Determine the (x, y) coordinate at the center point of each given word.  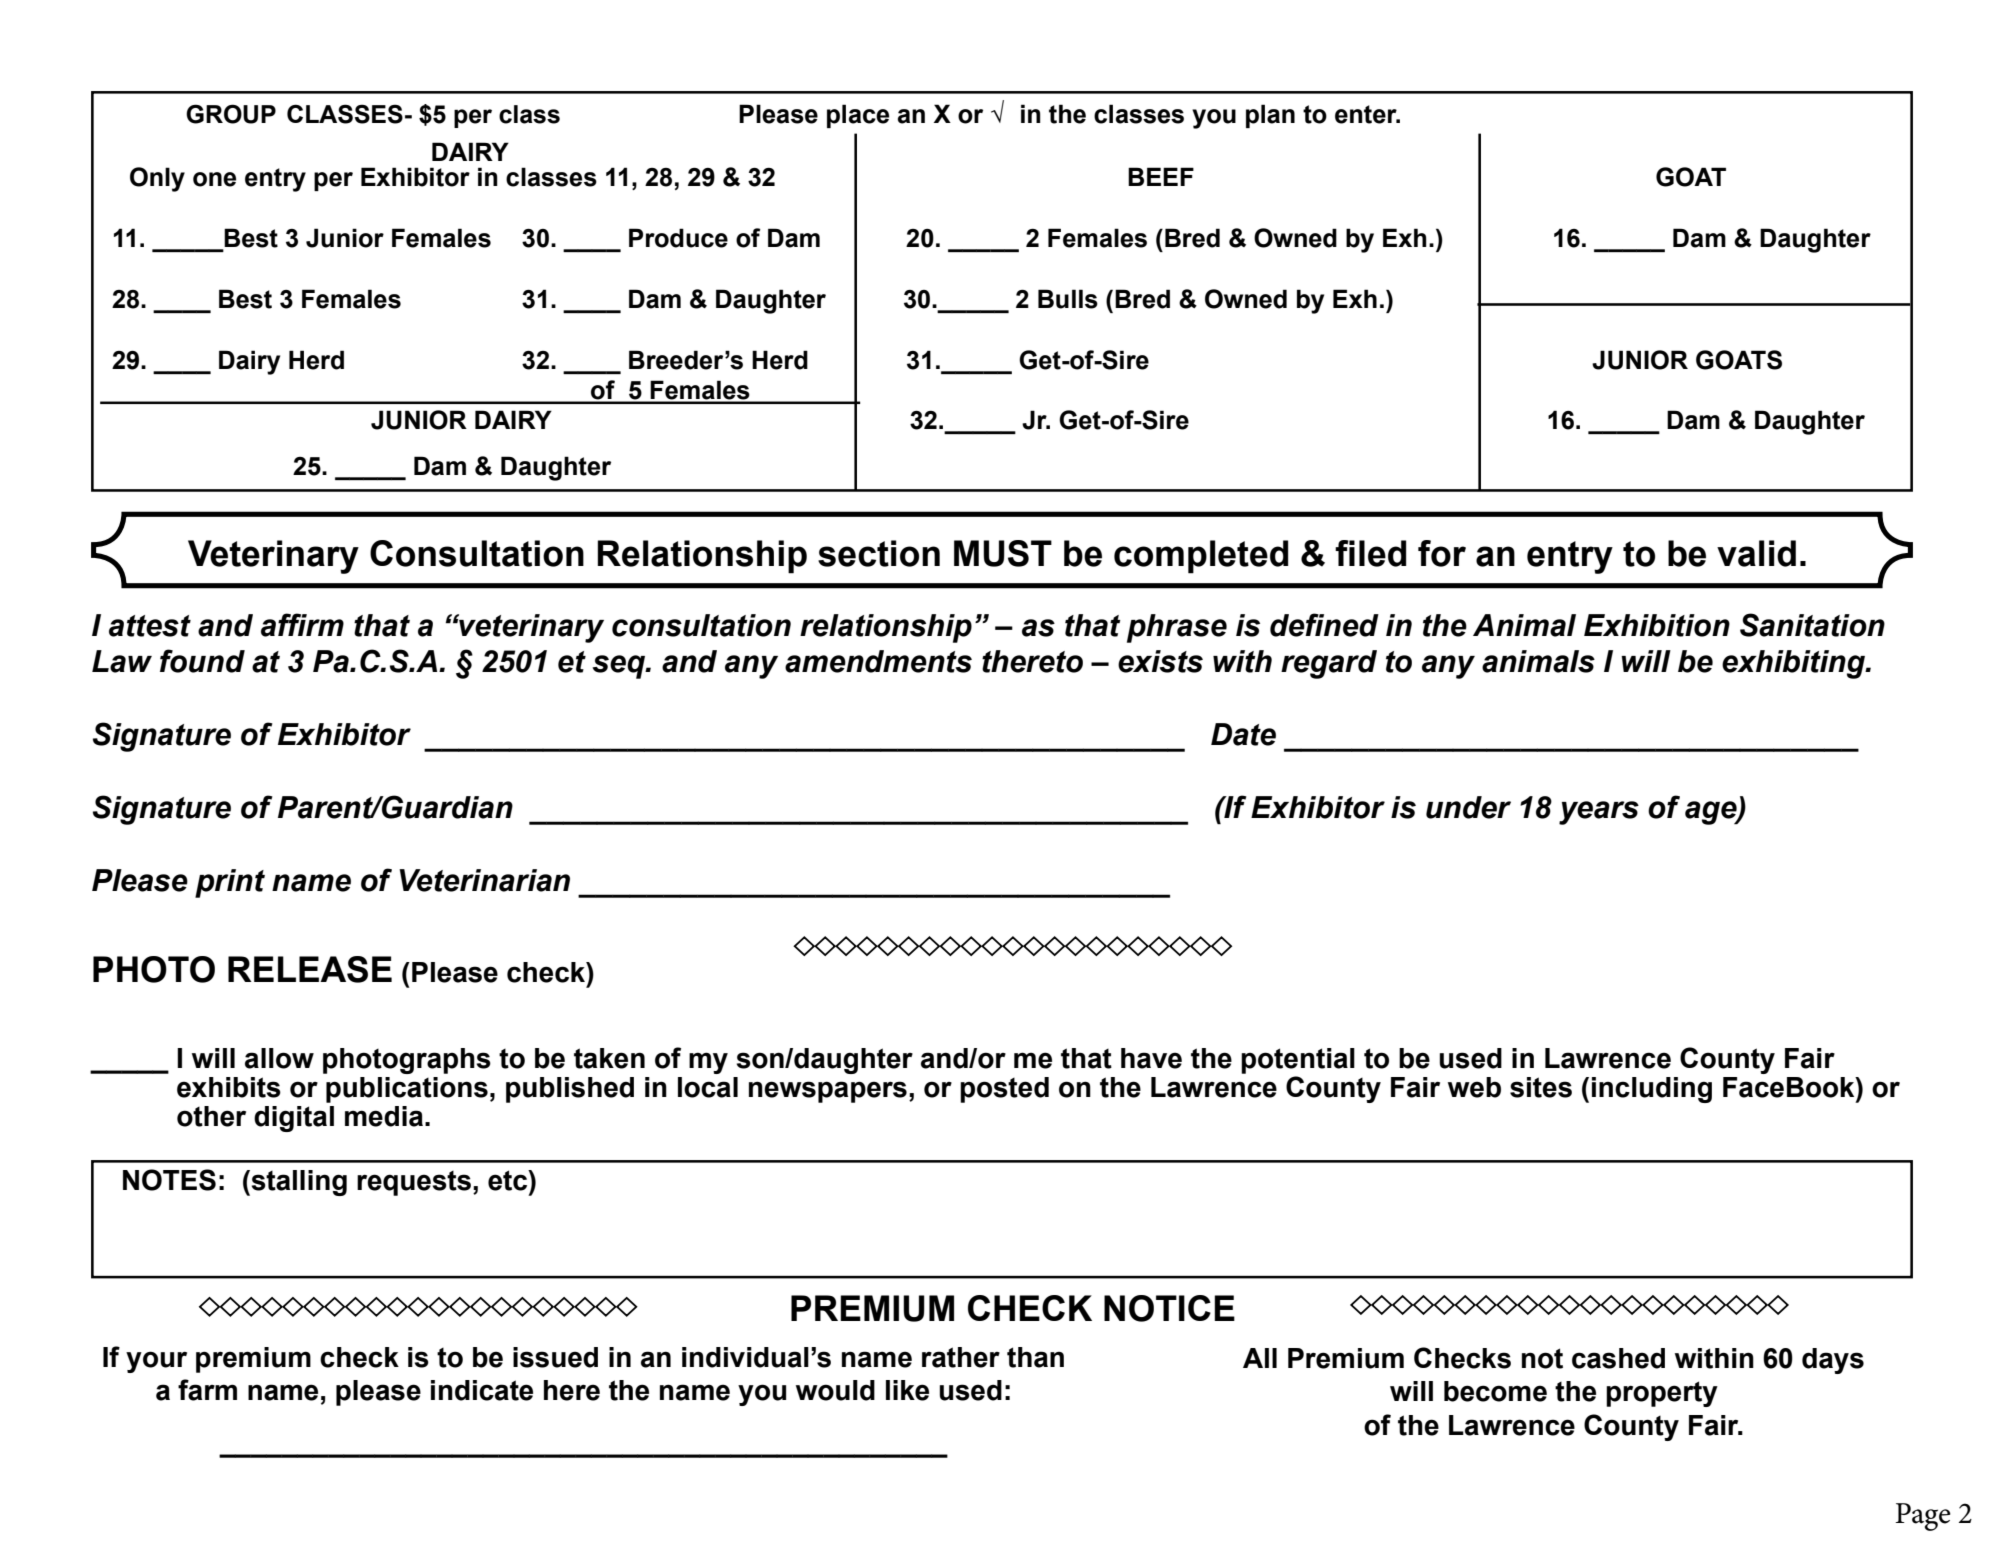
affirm (302, 625)
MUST (1003, 553)
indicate (482, 1390)
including (1652, 1090)
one (214, 179)
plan (1270, 116)
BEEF (1161, 176)
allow (279, 1058)
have (1151, 1058)
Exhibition (1657, 625)
